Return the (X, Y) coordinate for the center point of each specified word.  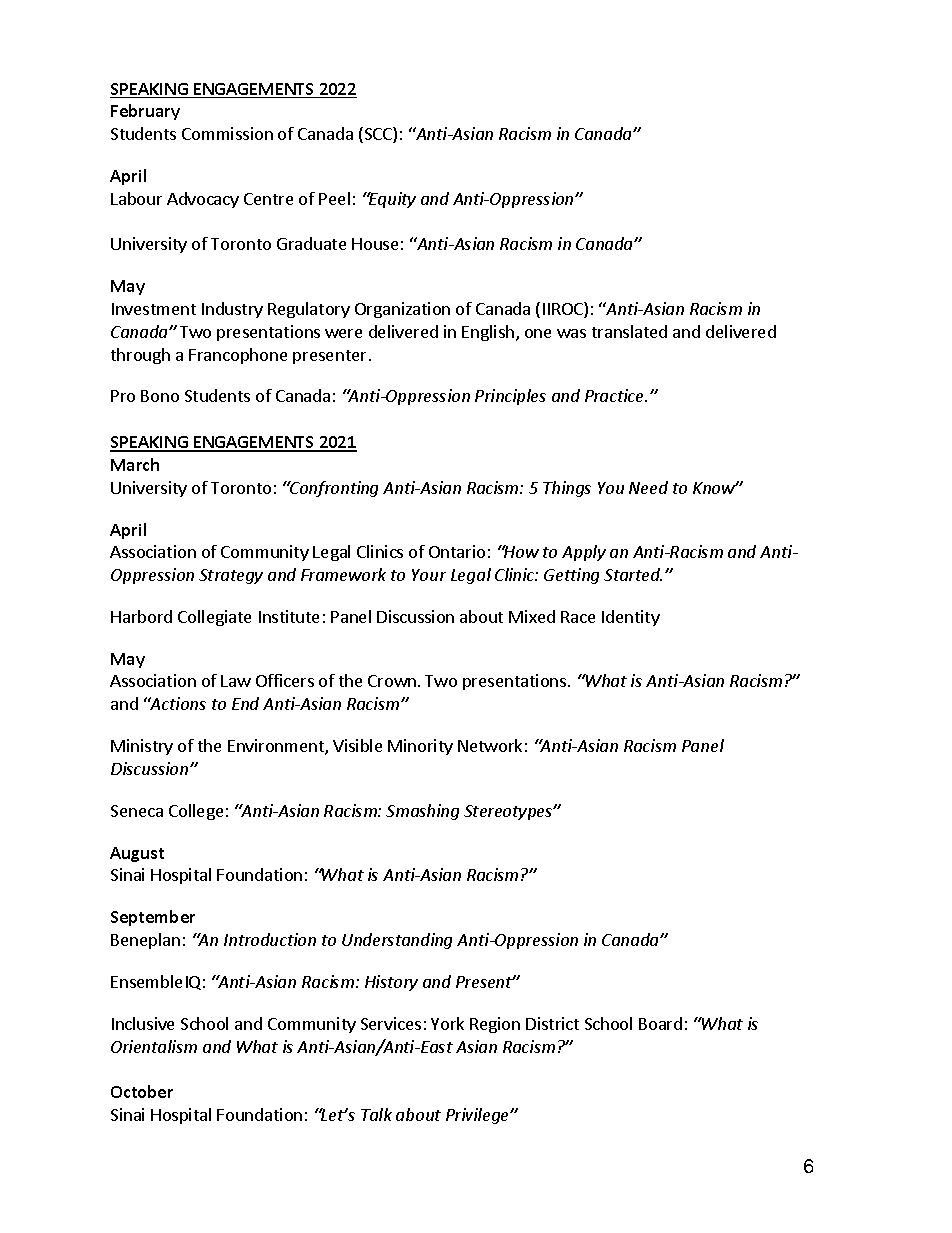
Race (578, 617)
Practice (616, 395)
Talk (376, 1114)
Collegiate (214, 618)
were (343, 333)
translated (629, 331)
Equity (391, 200)
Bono (160, 396)
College (196, 812)
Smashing (422, 812)
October (142, 1091)
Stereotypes (509, 812)
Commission (227, 133)
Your (429, 575)
